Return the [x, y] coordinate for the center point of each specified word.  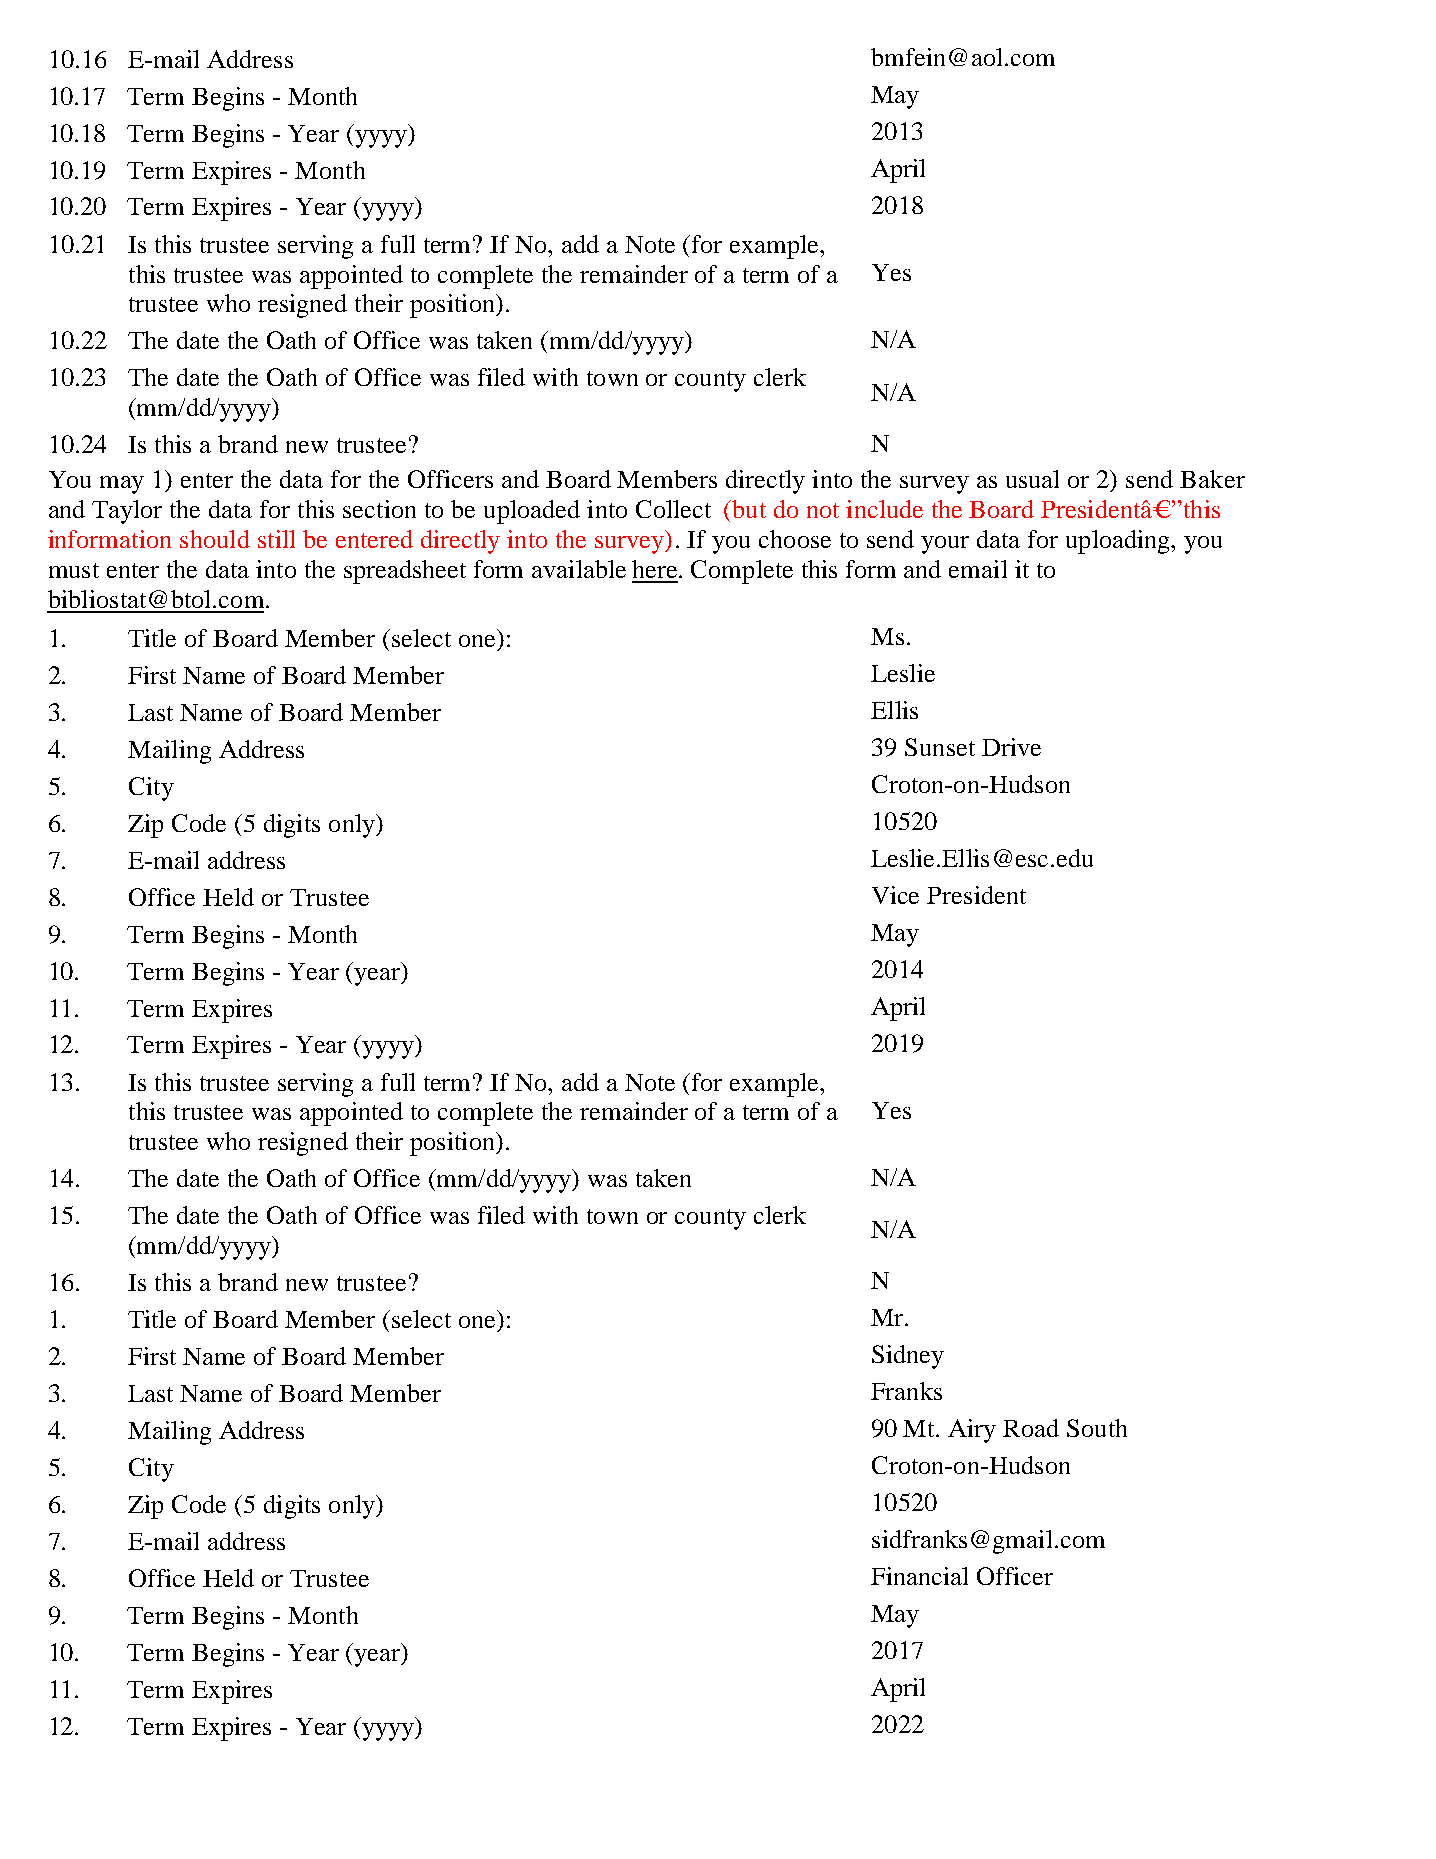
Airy [972, 1431]
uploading [1119, 542]
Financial [919, 1576]
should [215, 539]
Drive [1011, 747]
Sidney [908, 1357]
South [1097, 1428]
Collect [673, 509]
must [74, 570]
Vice [895, 895]
